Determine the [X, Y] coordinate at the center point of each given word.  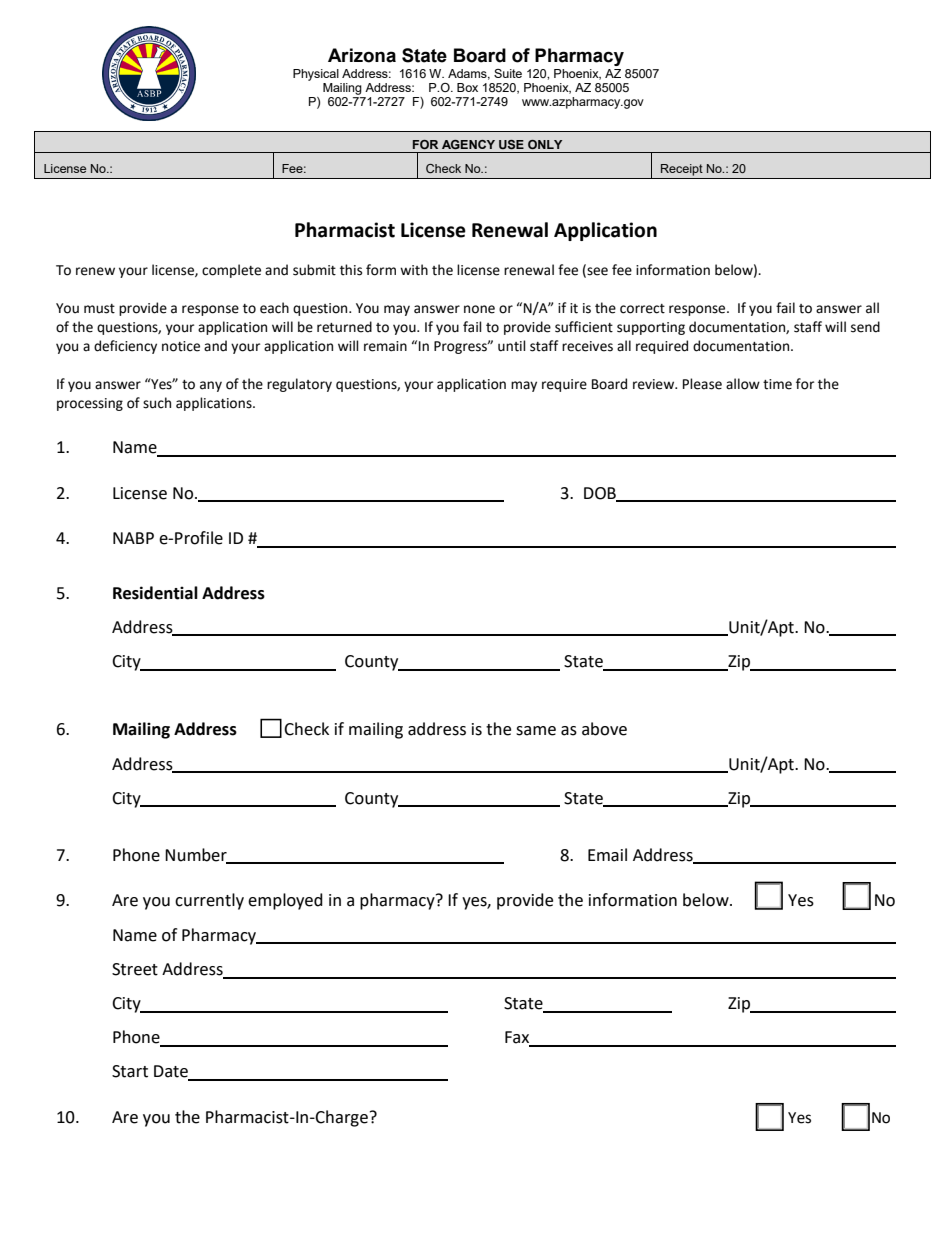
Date [172, 1072]
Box [467, 87]
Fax [518, 1038]
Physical [316, 75]
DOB [601, 494]
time [777, 384]
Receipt [682, 170]
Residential [155, 593]
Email [607, 855]
